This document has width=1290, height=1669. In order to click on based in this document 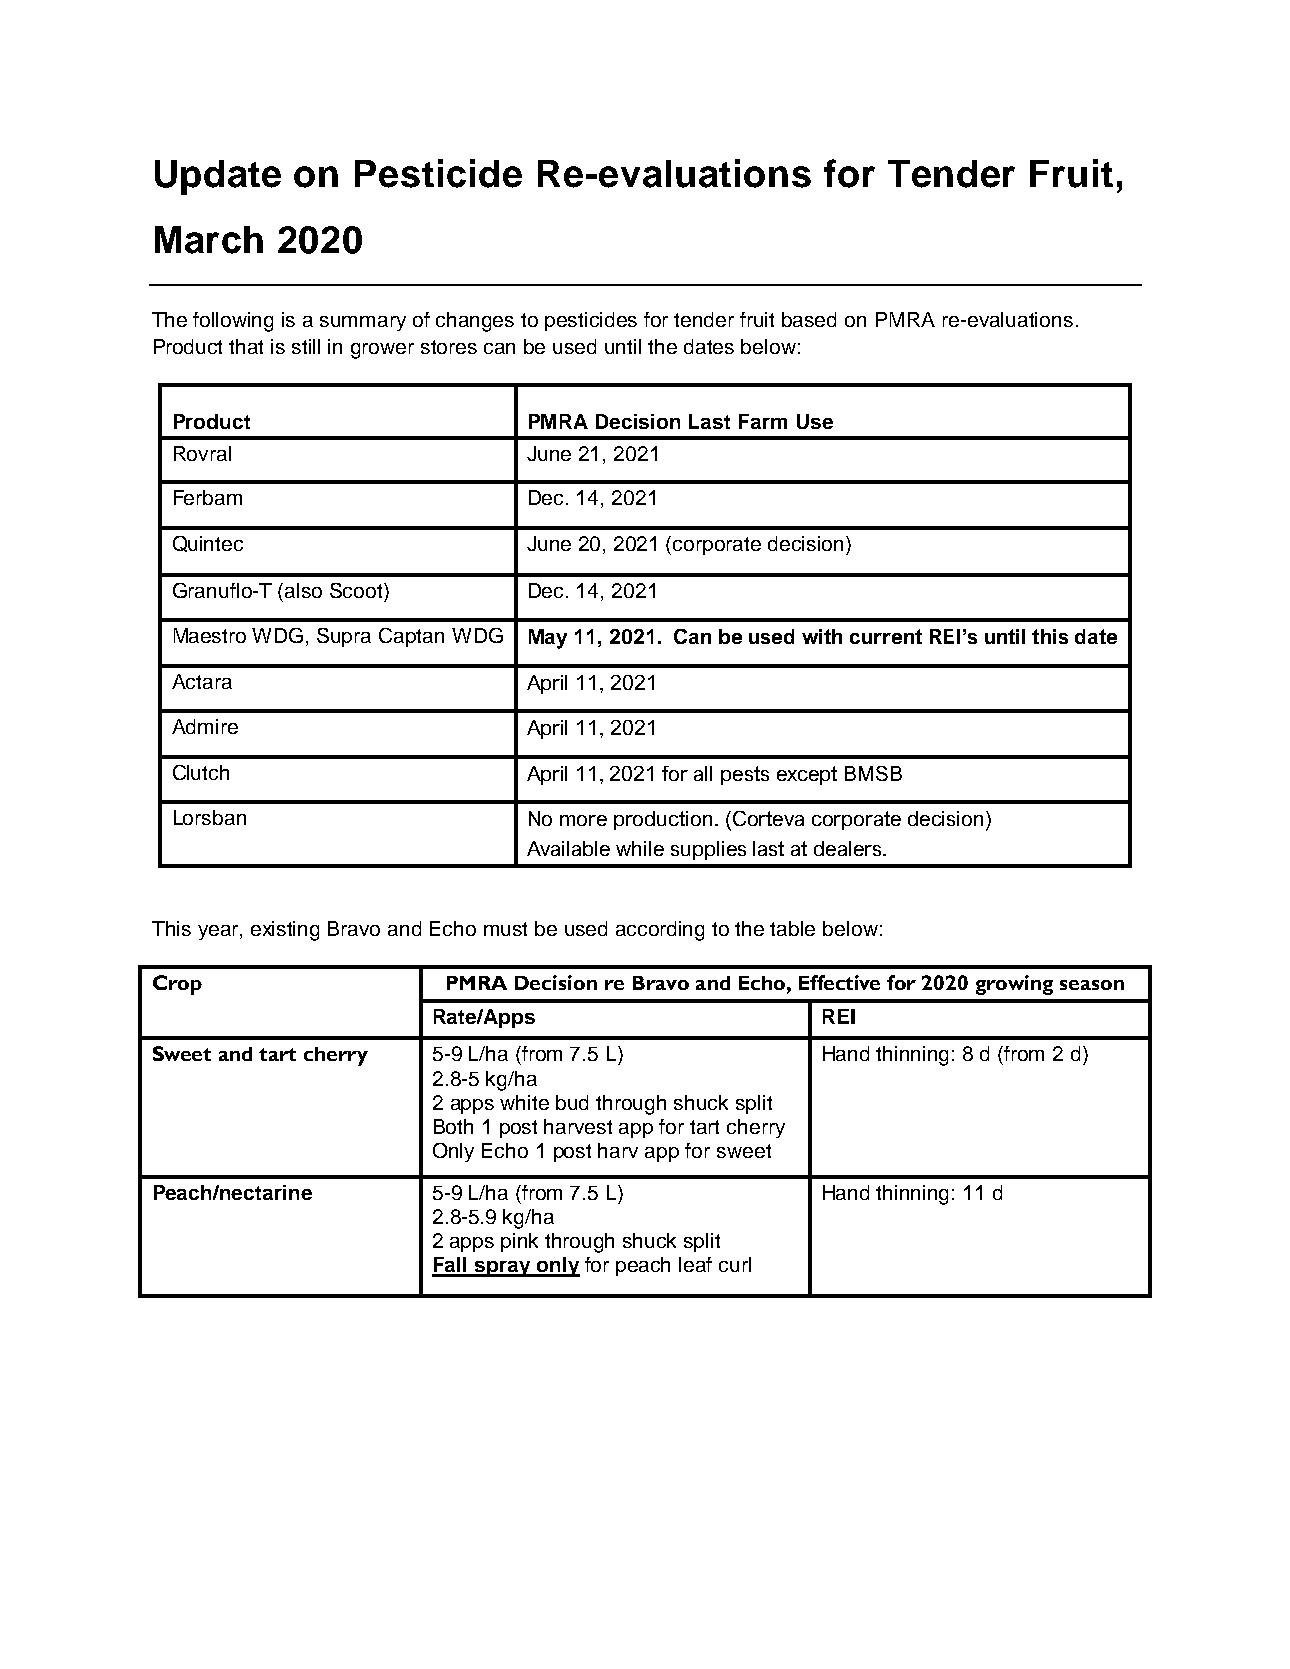, I will do `click(809, 319)`.
